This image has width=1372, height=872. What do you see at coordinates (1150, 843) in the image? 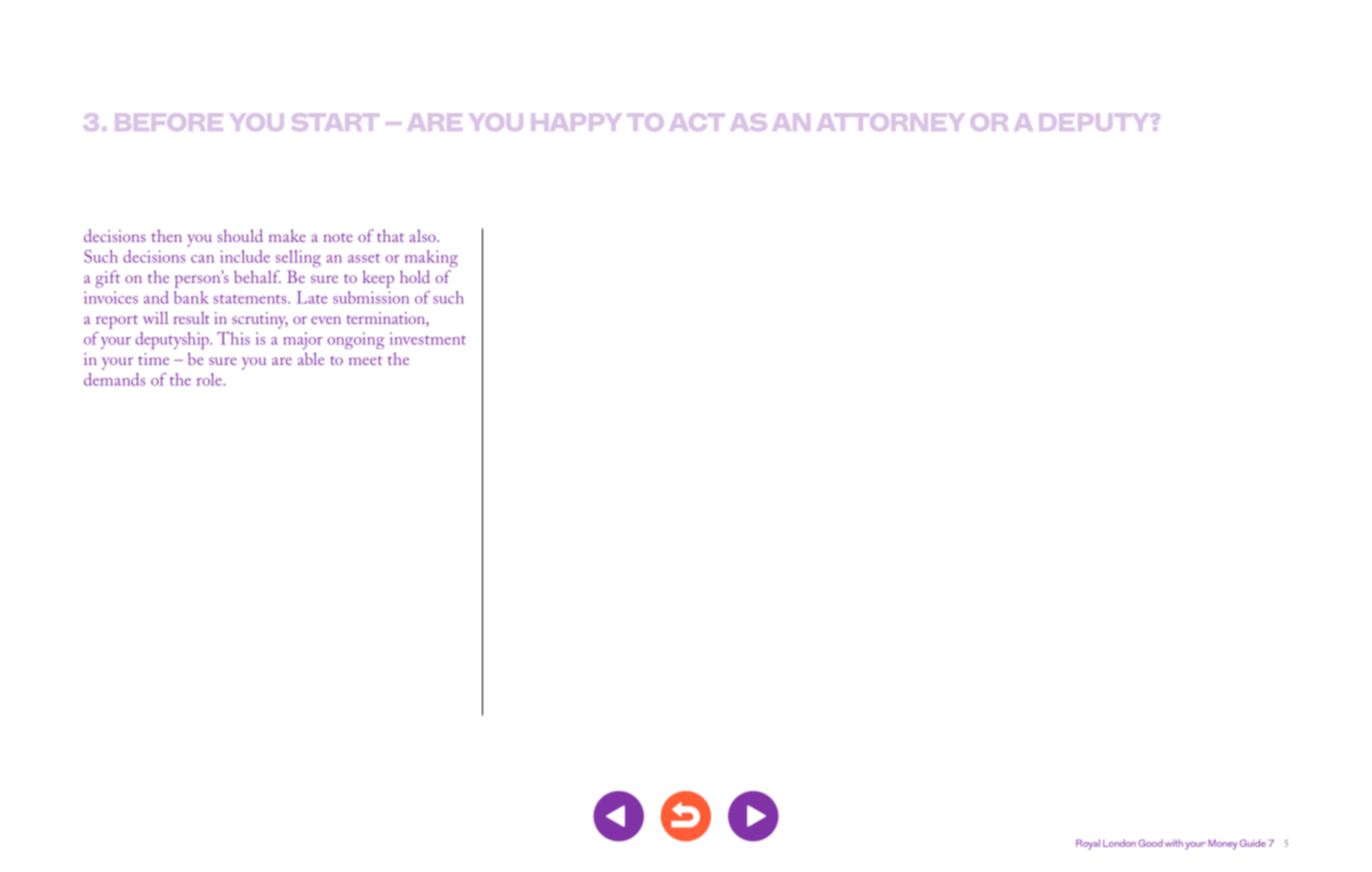
I see `Good` at bounding box center [1150, 843].
